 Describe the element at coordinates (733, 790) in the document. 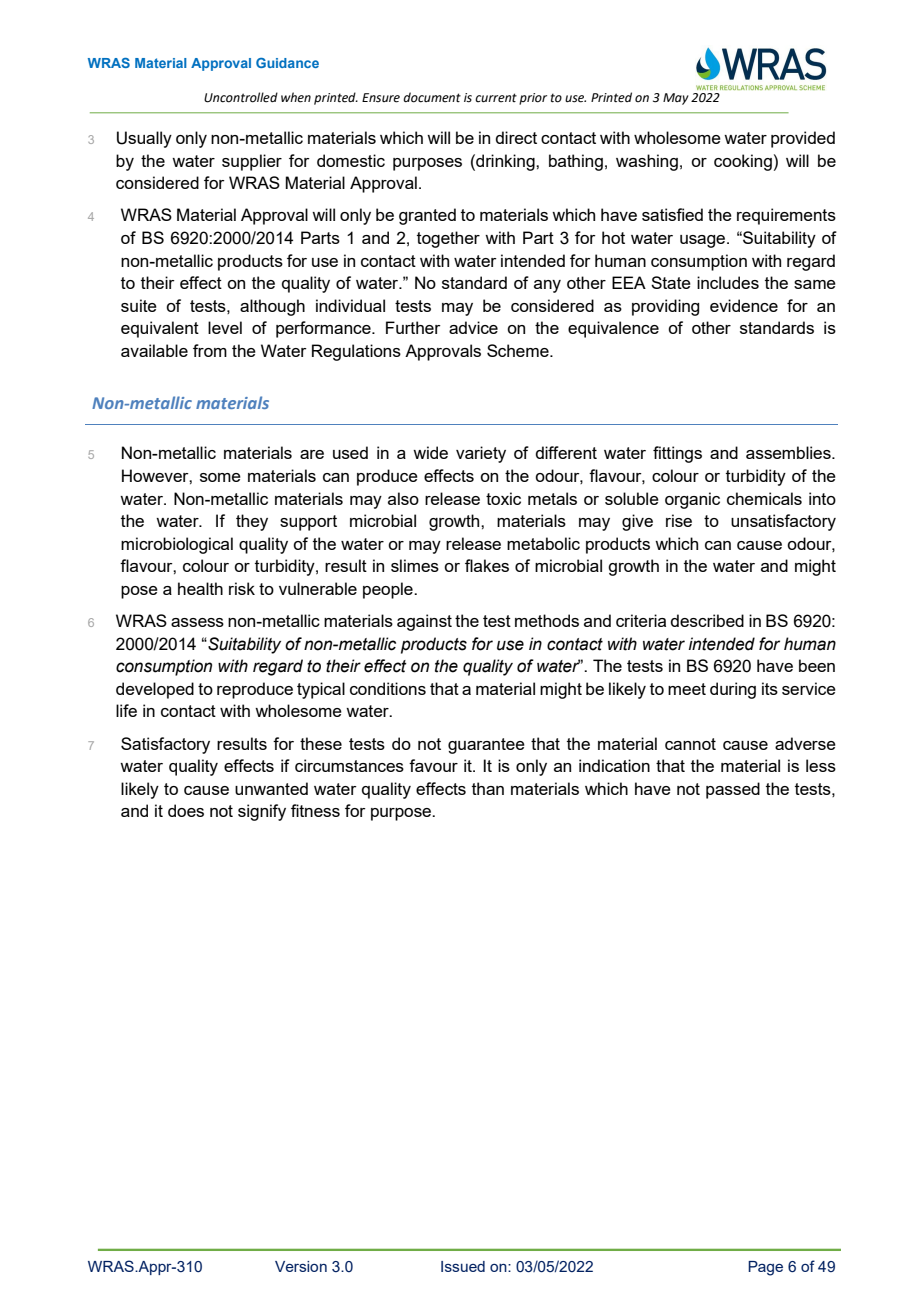

I see `passed` at that location.
